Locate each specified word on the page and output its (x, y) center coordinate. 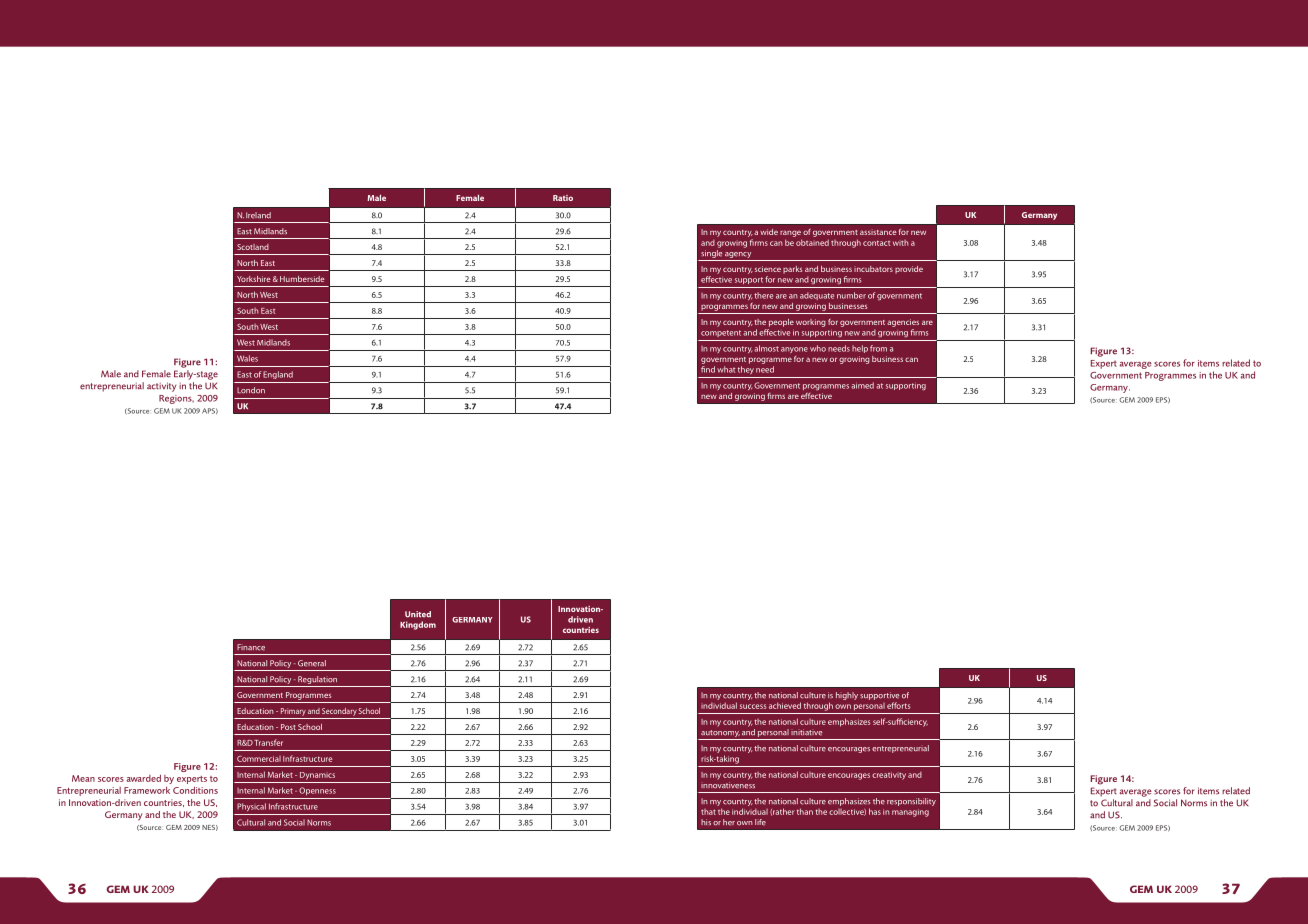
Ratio (563, 198)
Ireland (258, 215)
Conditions (195, 790)
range (790, 233)
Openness (317, 791)
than (805, 811)
